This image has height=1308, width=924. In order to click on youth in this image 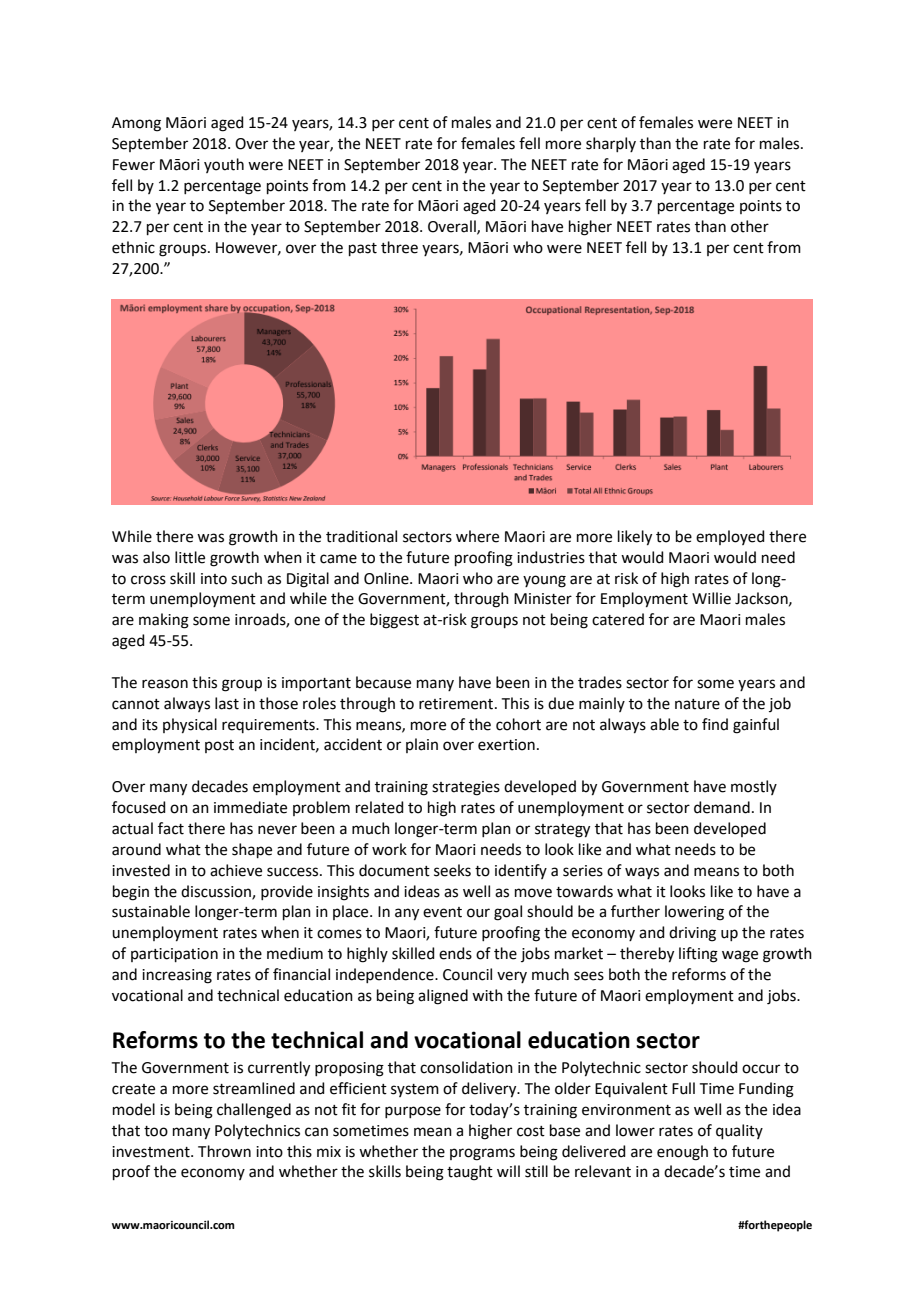, I will do `click(224, 165)`.
